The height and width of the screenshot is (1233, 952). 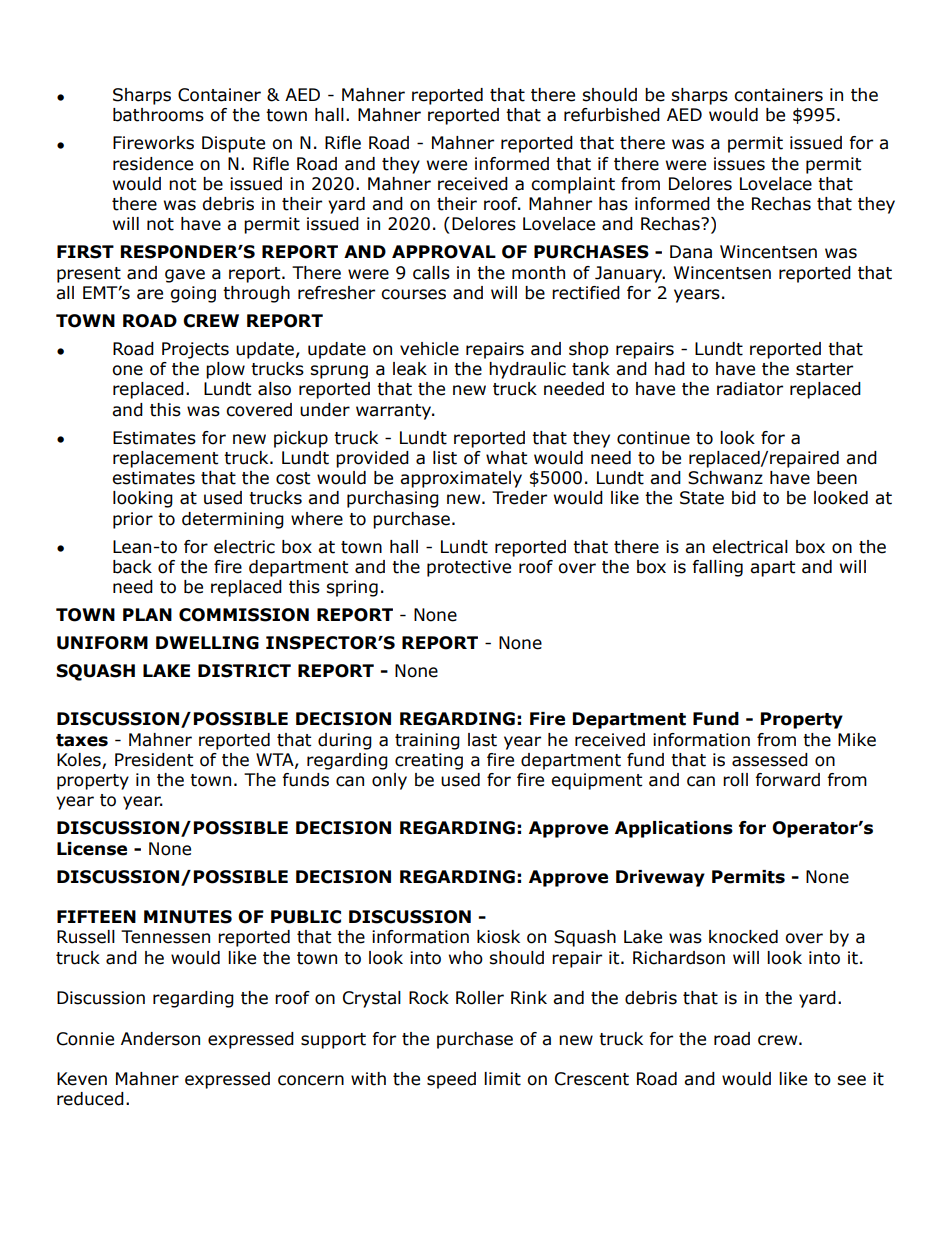 I want to click on last, so click(x=482, y=740).
